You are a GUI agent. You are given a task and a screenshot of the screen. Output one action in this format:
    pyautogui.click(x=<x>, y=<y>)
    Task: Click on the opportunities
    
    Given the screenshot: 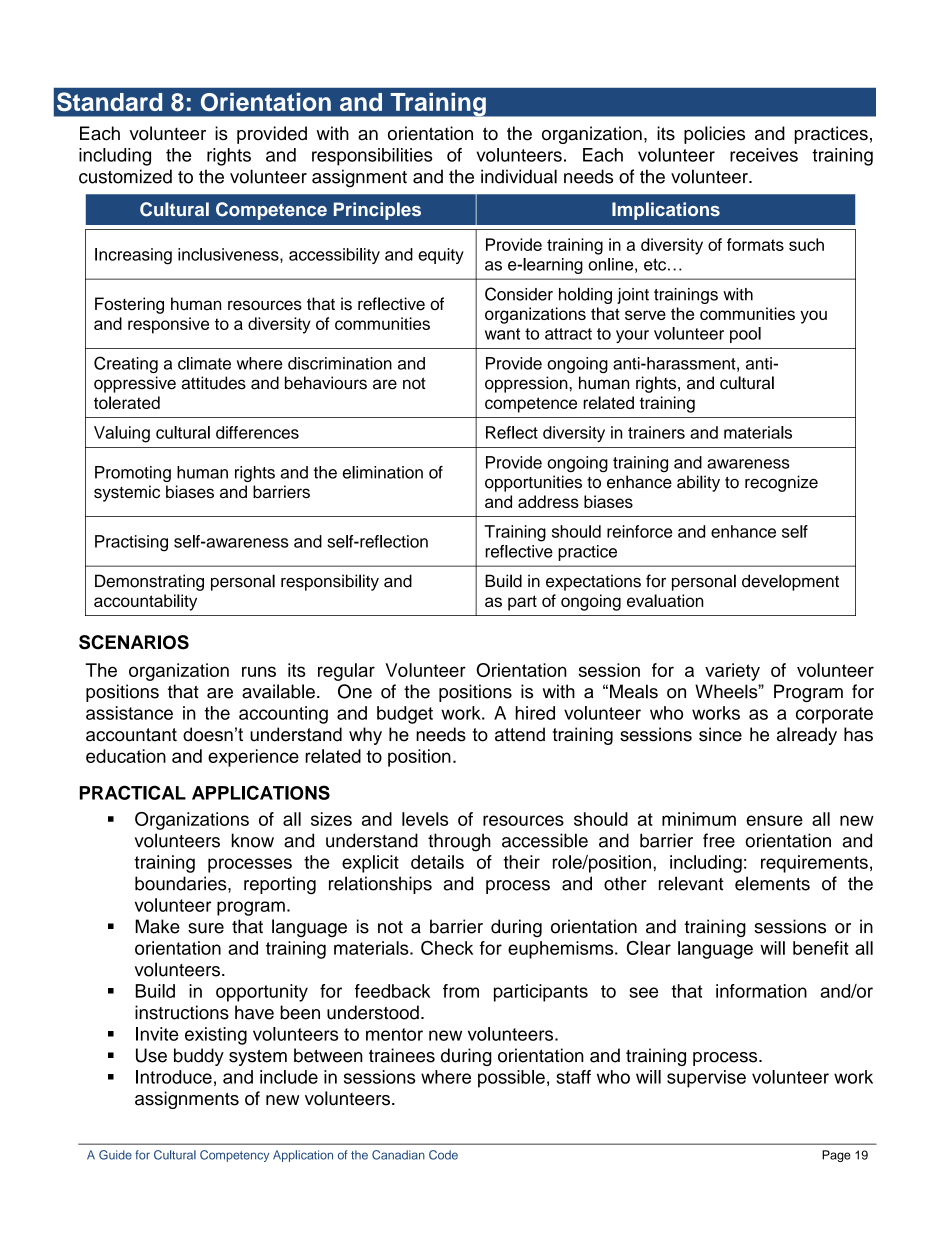 What is the action you would take?
    pyautogui.click(x=533, y=483)
